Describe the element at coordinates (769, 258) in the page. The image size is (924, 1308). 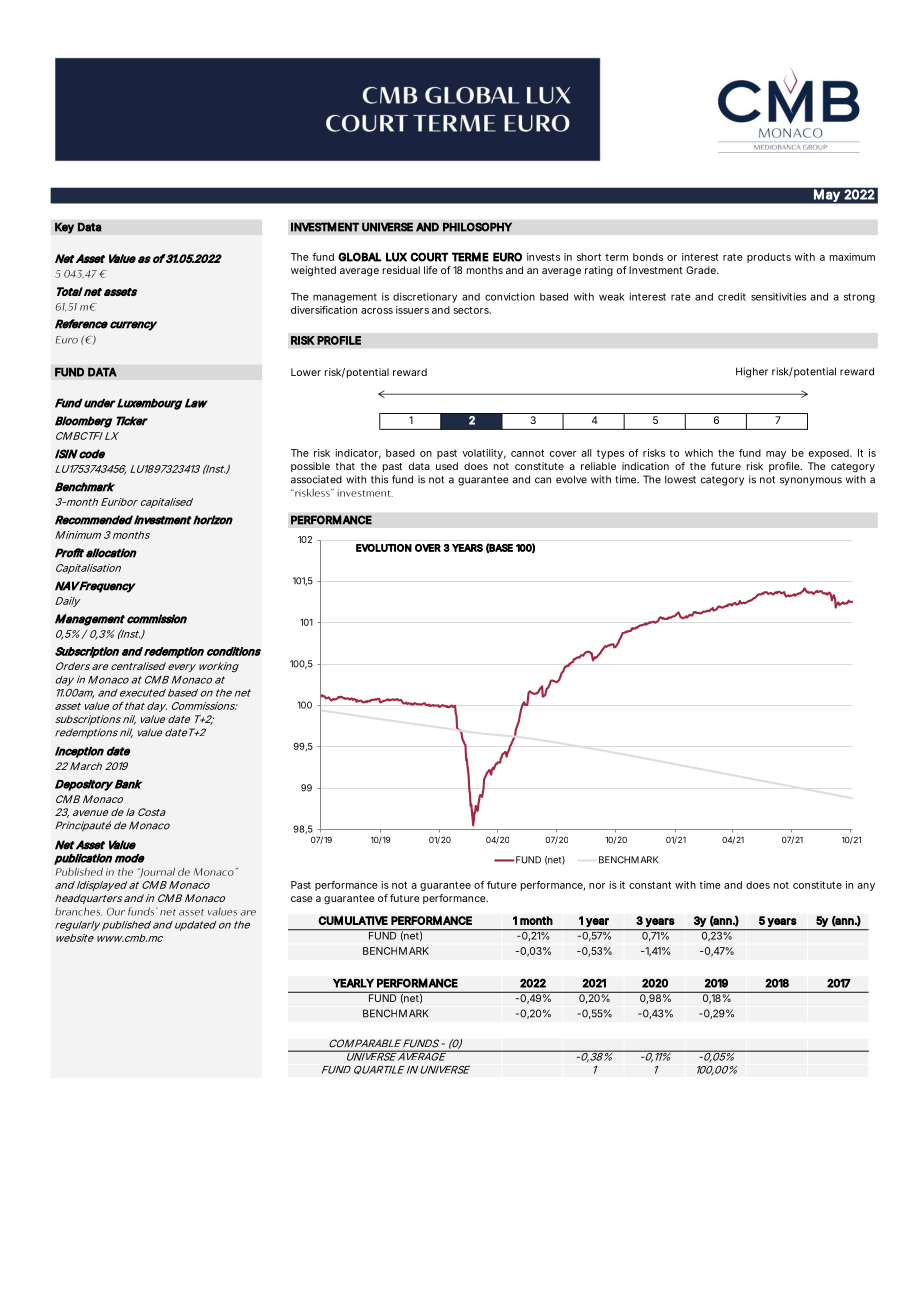
I see `products` at that location.
